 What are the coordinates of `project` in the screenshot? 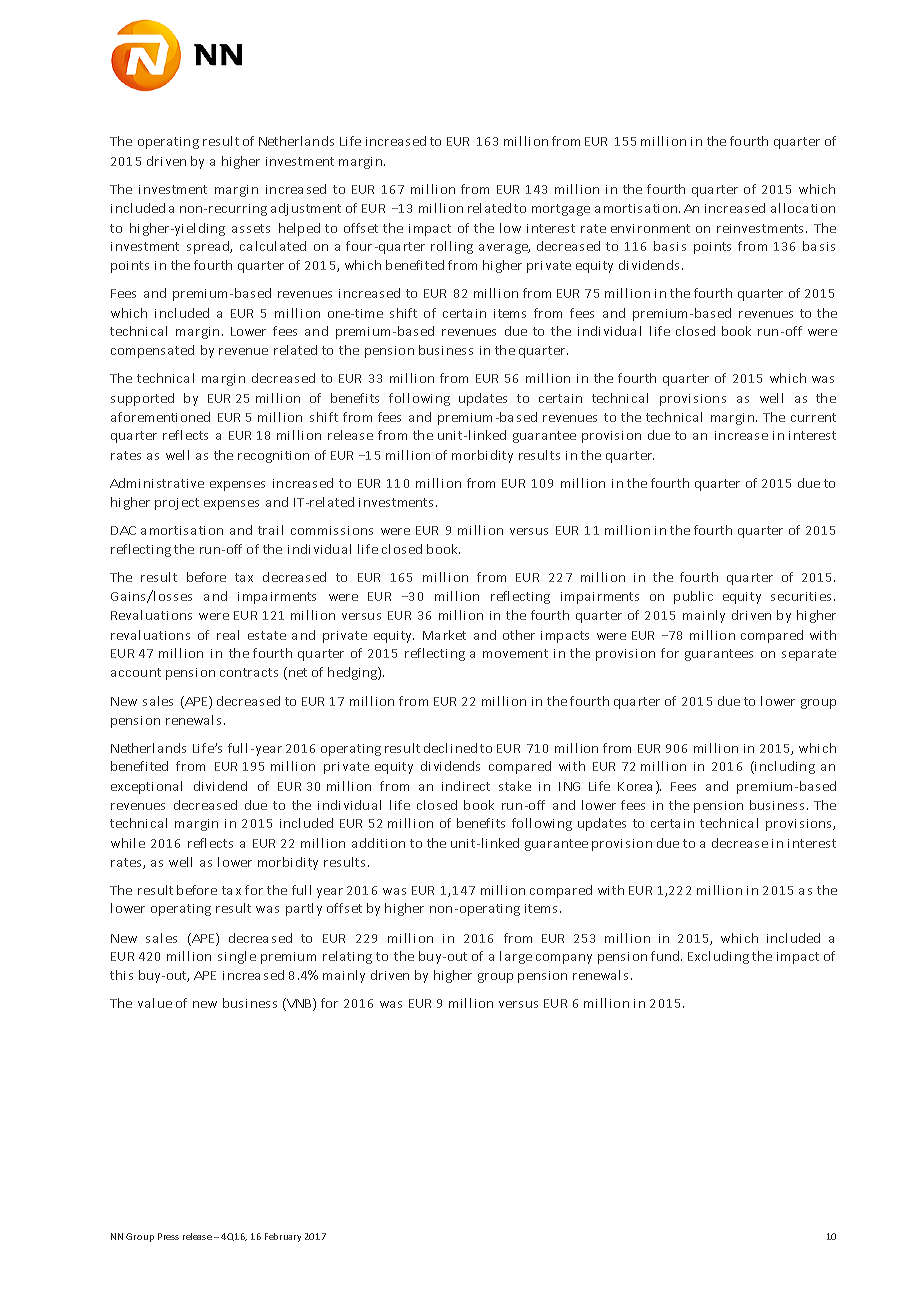 It's located at (177, 504).
